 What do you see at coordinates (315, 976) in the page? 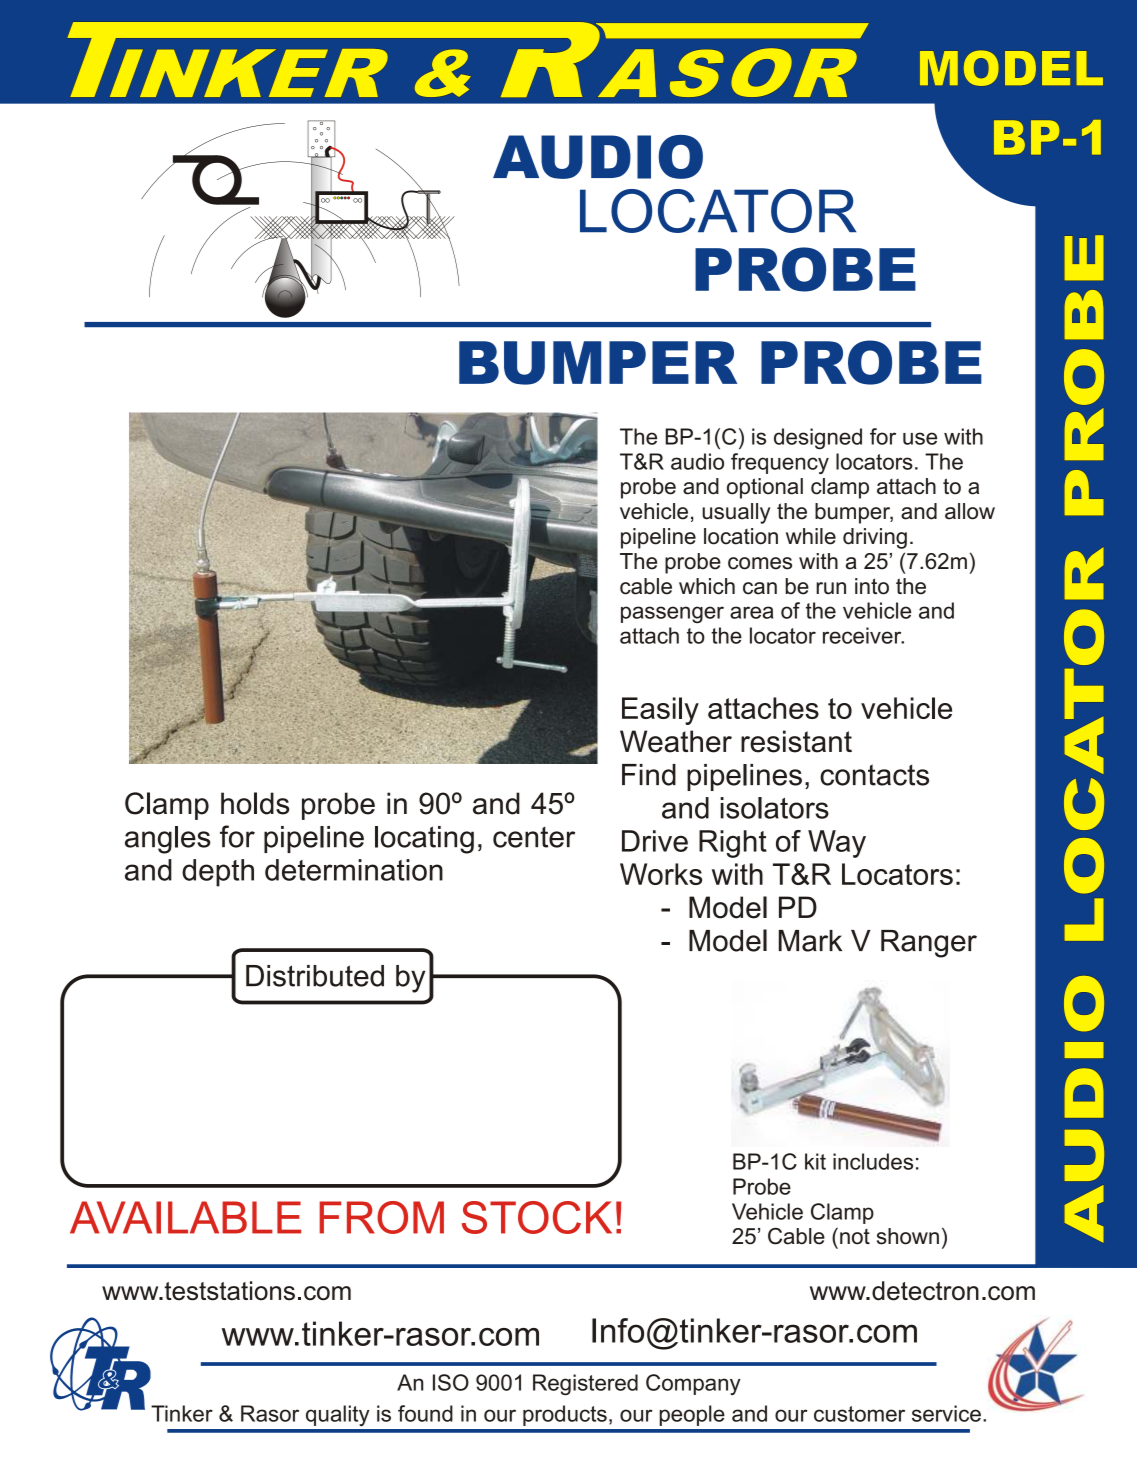
I see `Distributed` at bounding box center [315, 976].
